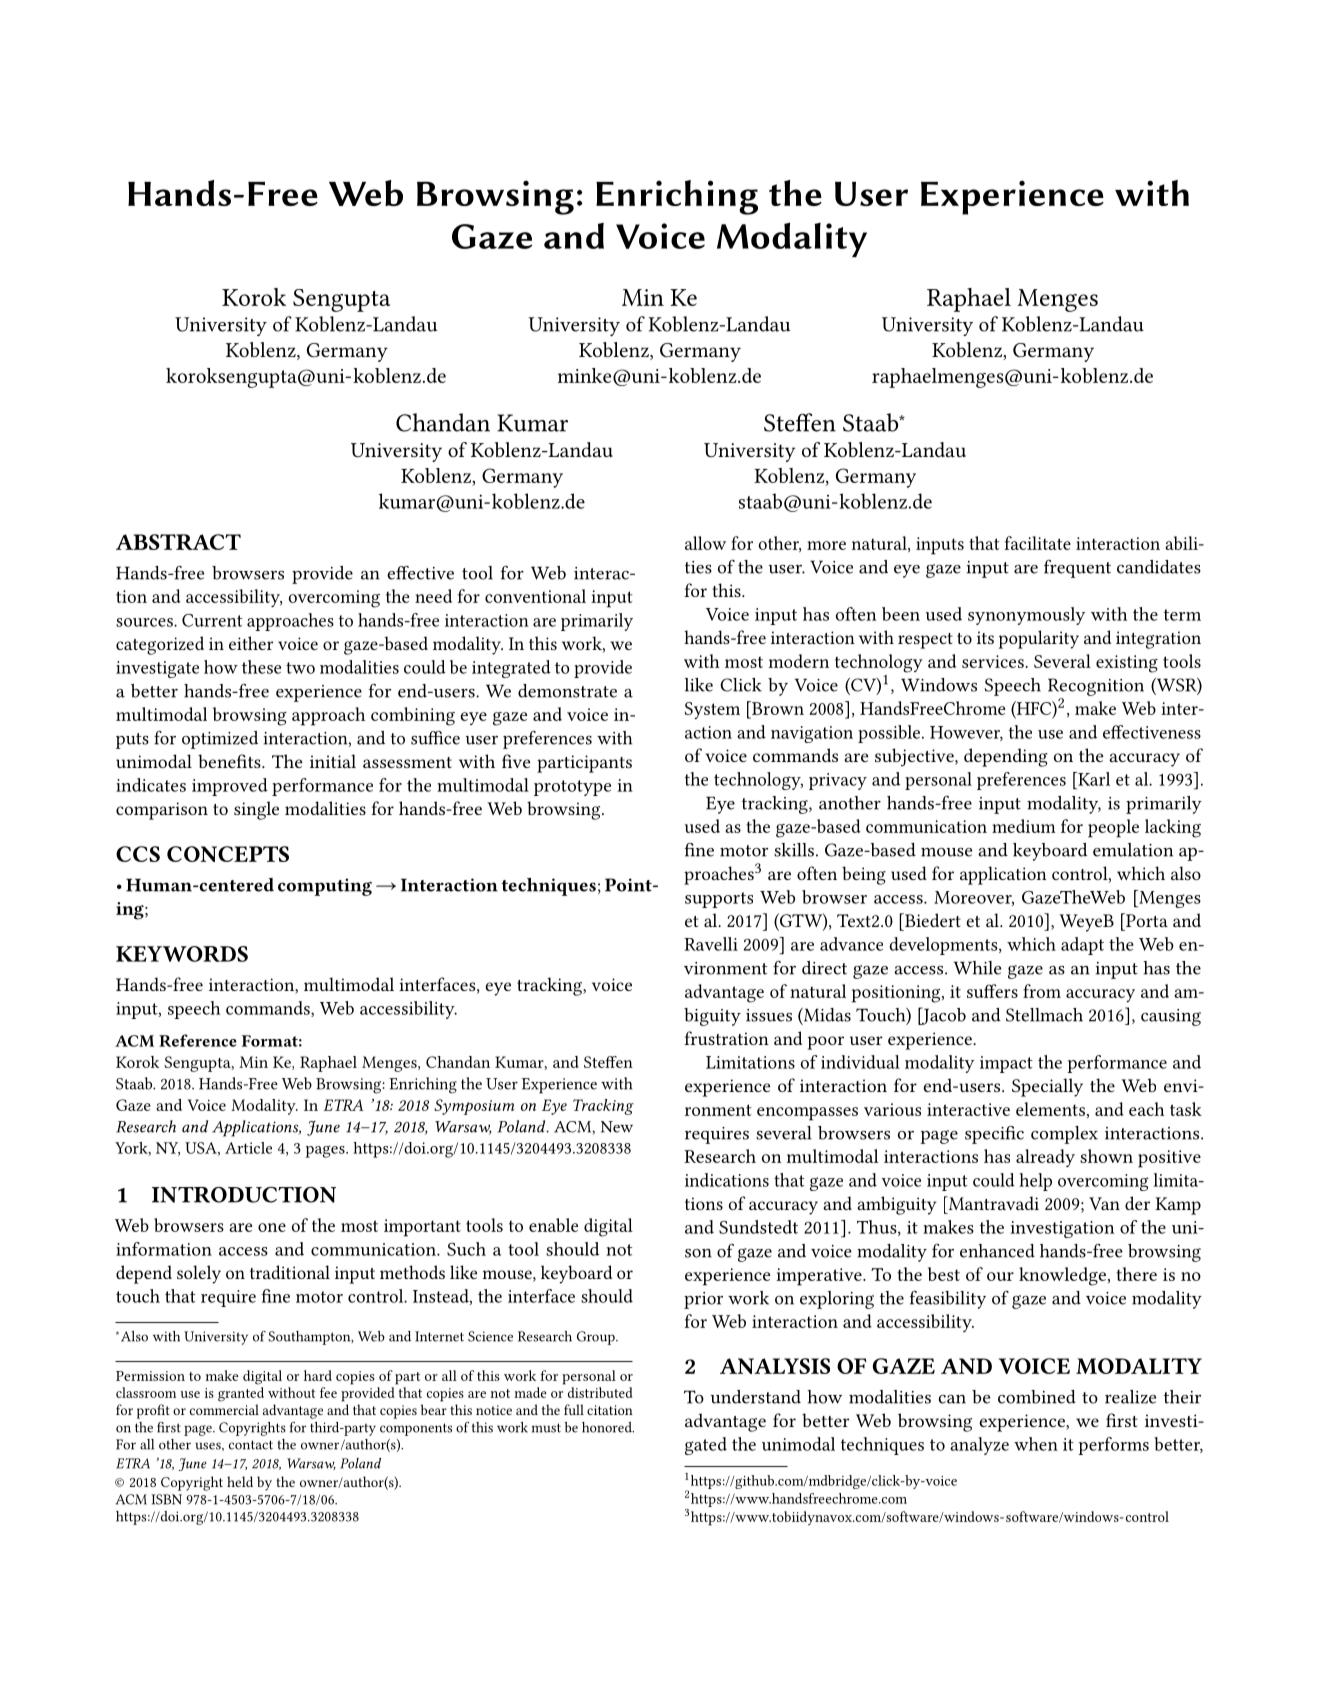 The width and height of the page is (1317, 1704). I want to click on held, so click(240, 1481).
